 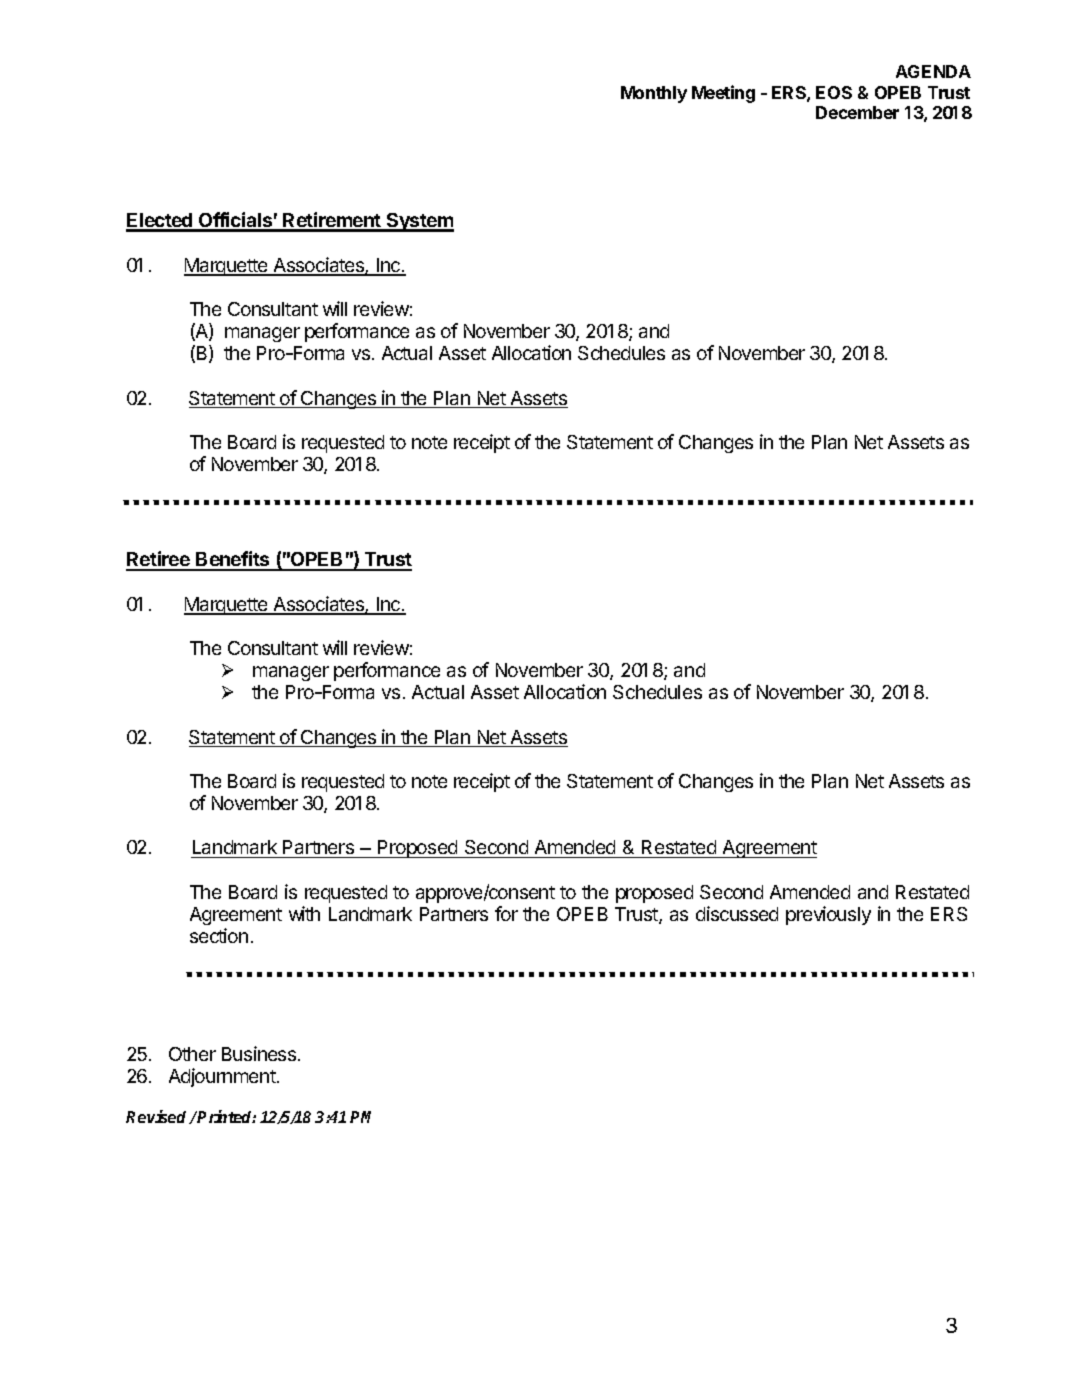 I want to click on December, so click(x=857, y=112).
